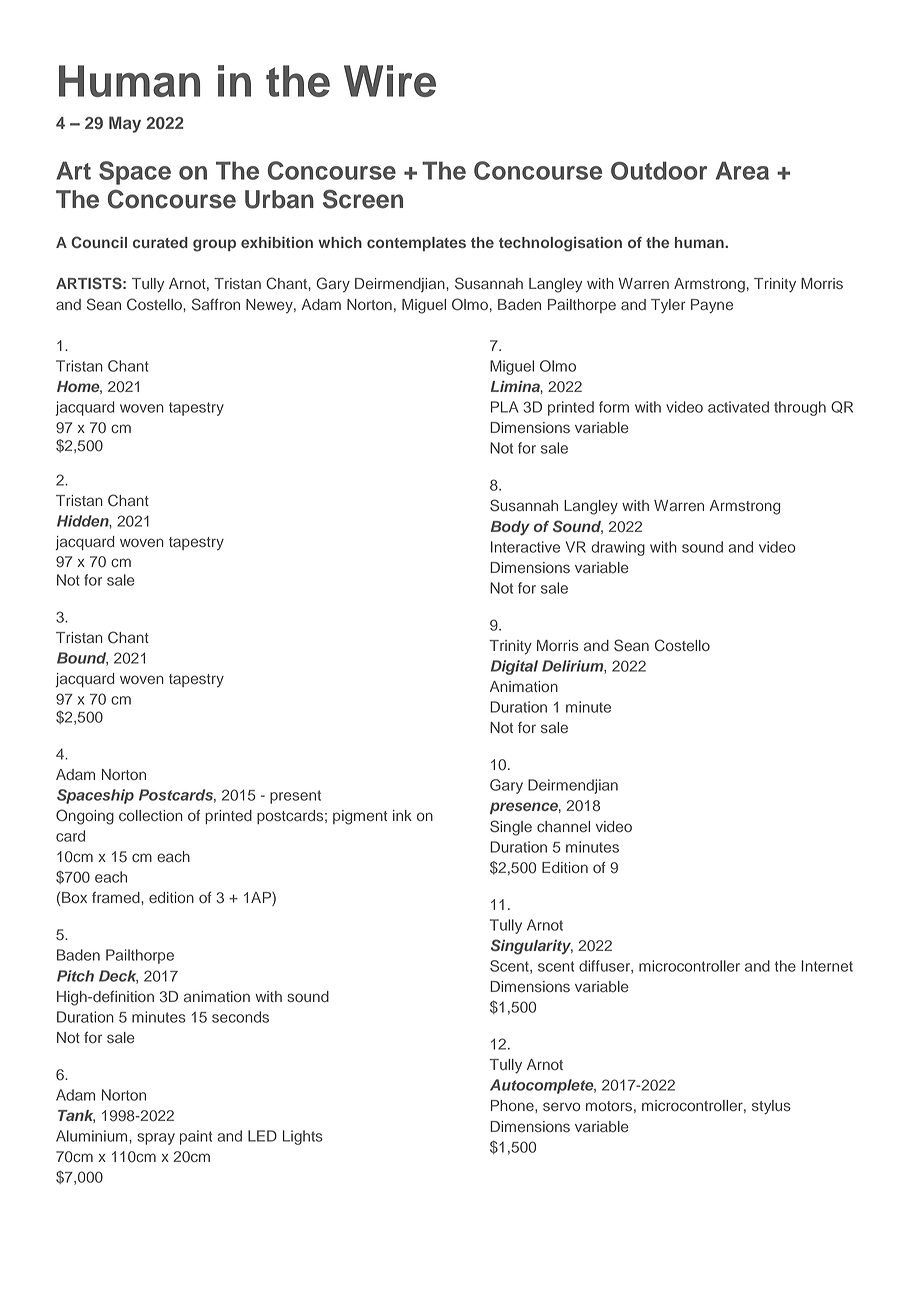 This image has height=1308, width=924. I want to click on channel, so click(563, 827).
